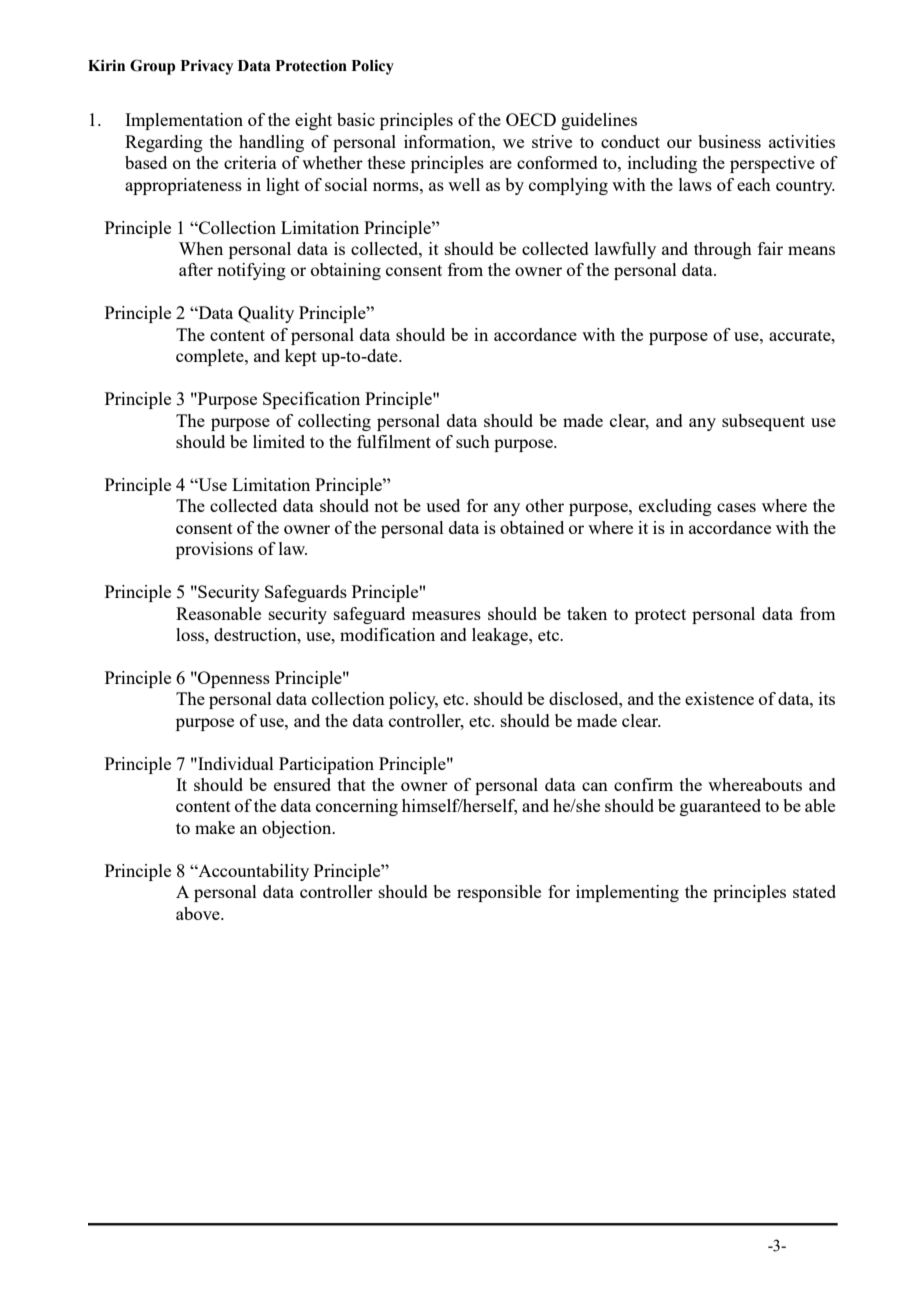  Describe the element at coordinates (801, 335) in the screenshot. I see `accurate` at that location.
